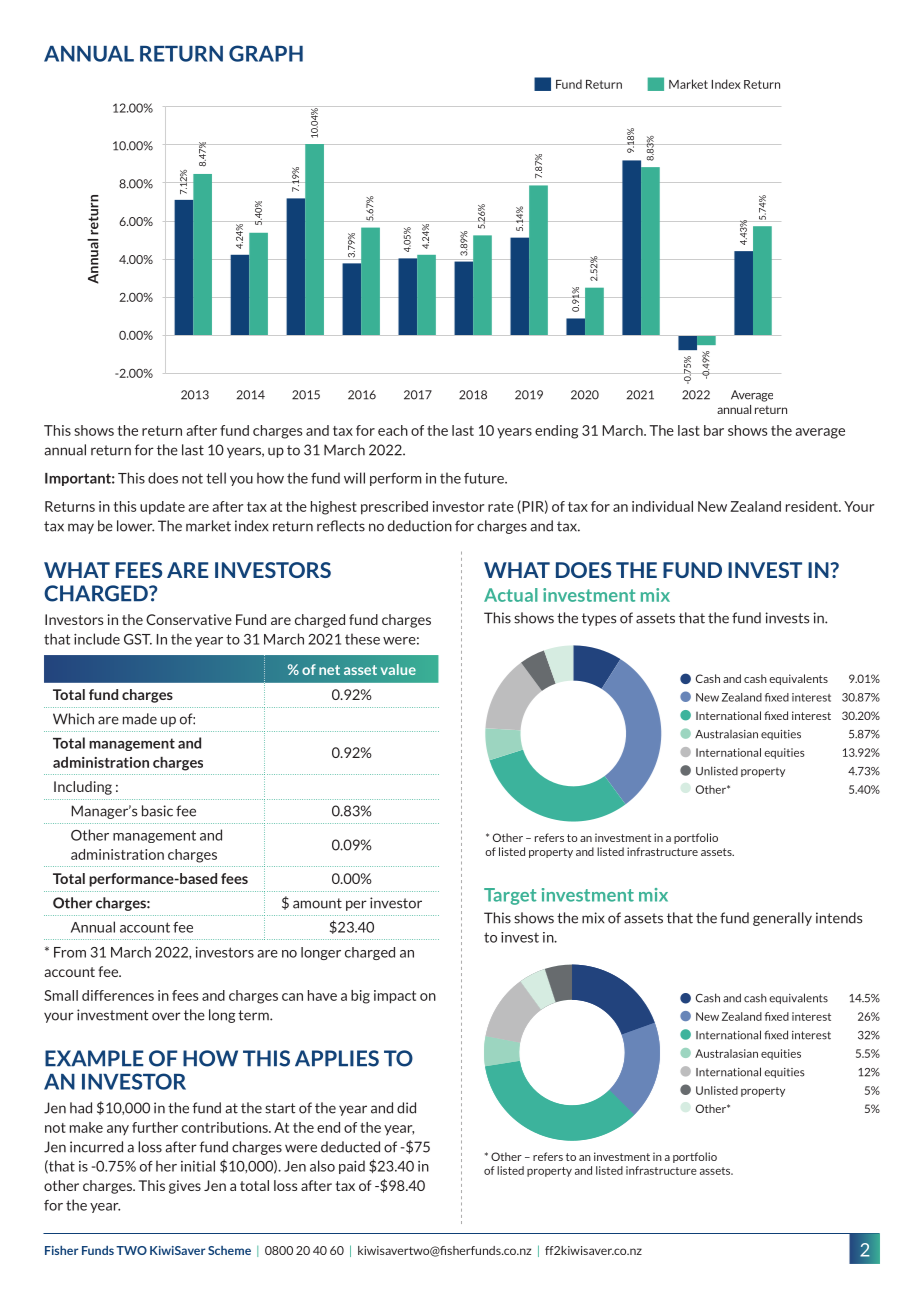 The height and width of the image is (1308, 924). Describe the element at coordinates (393, 430) in the image. I see `each` at that location.
